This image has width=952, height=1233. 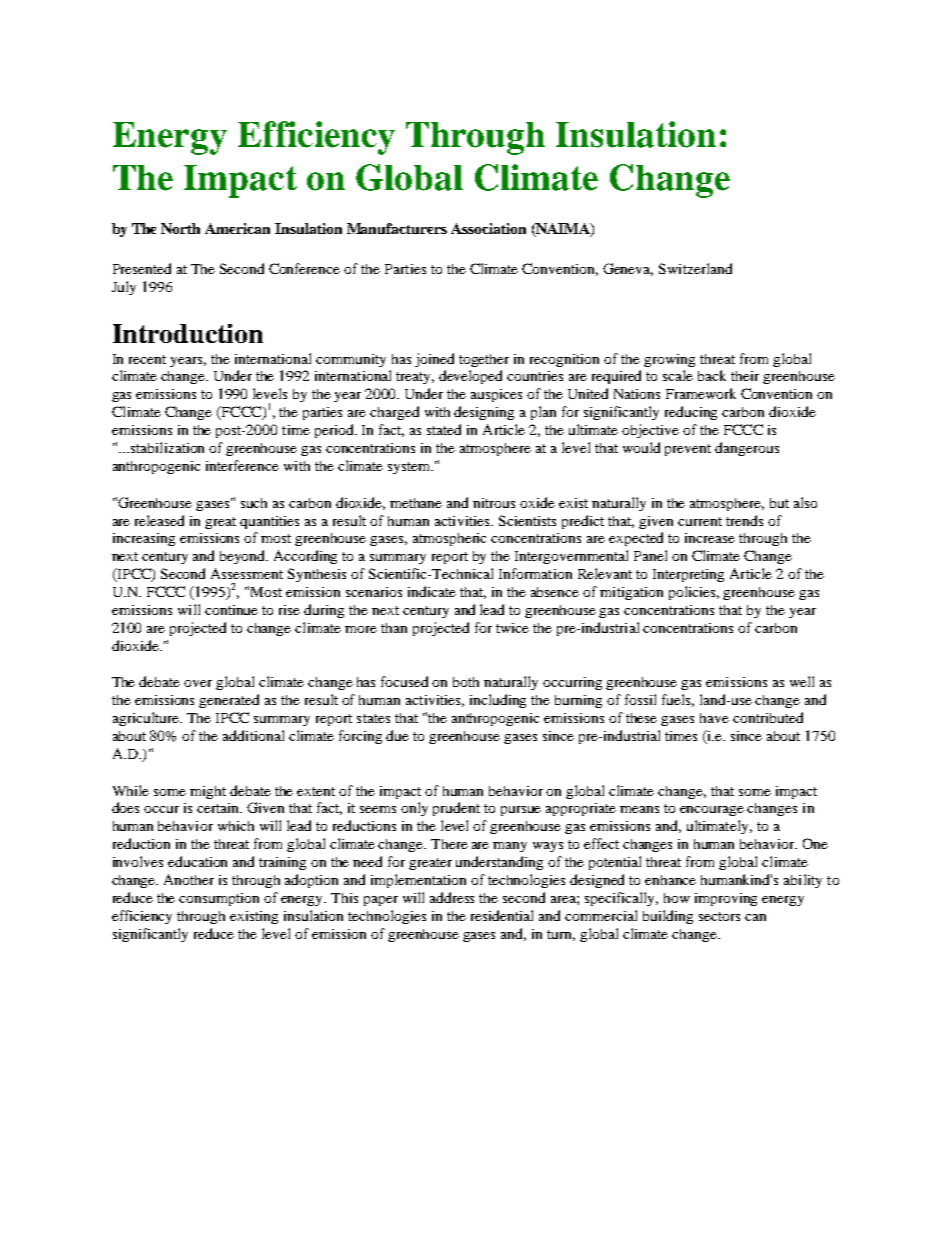 What do you see at coordinates (628, 269) in the image?
I see `Geneva` at bounding box center [628, 269].
